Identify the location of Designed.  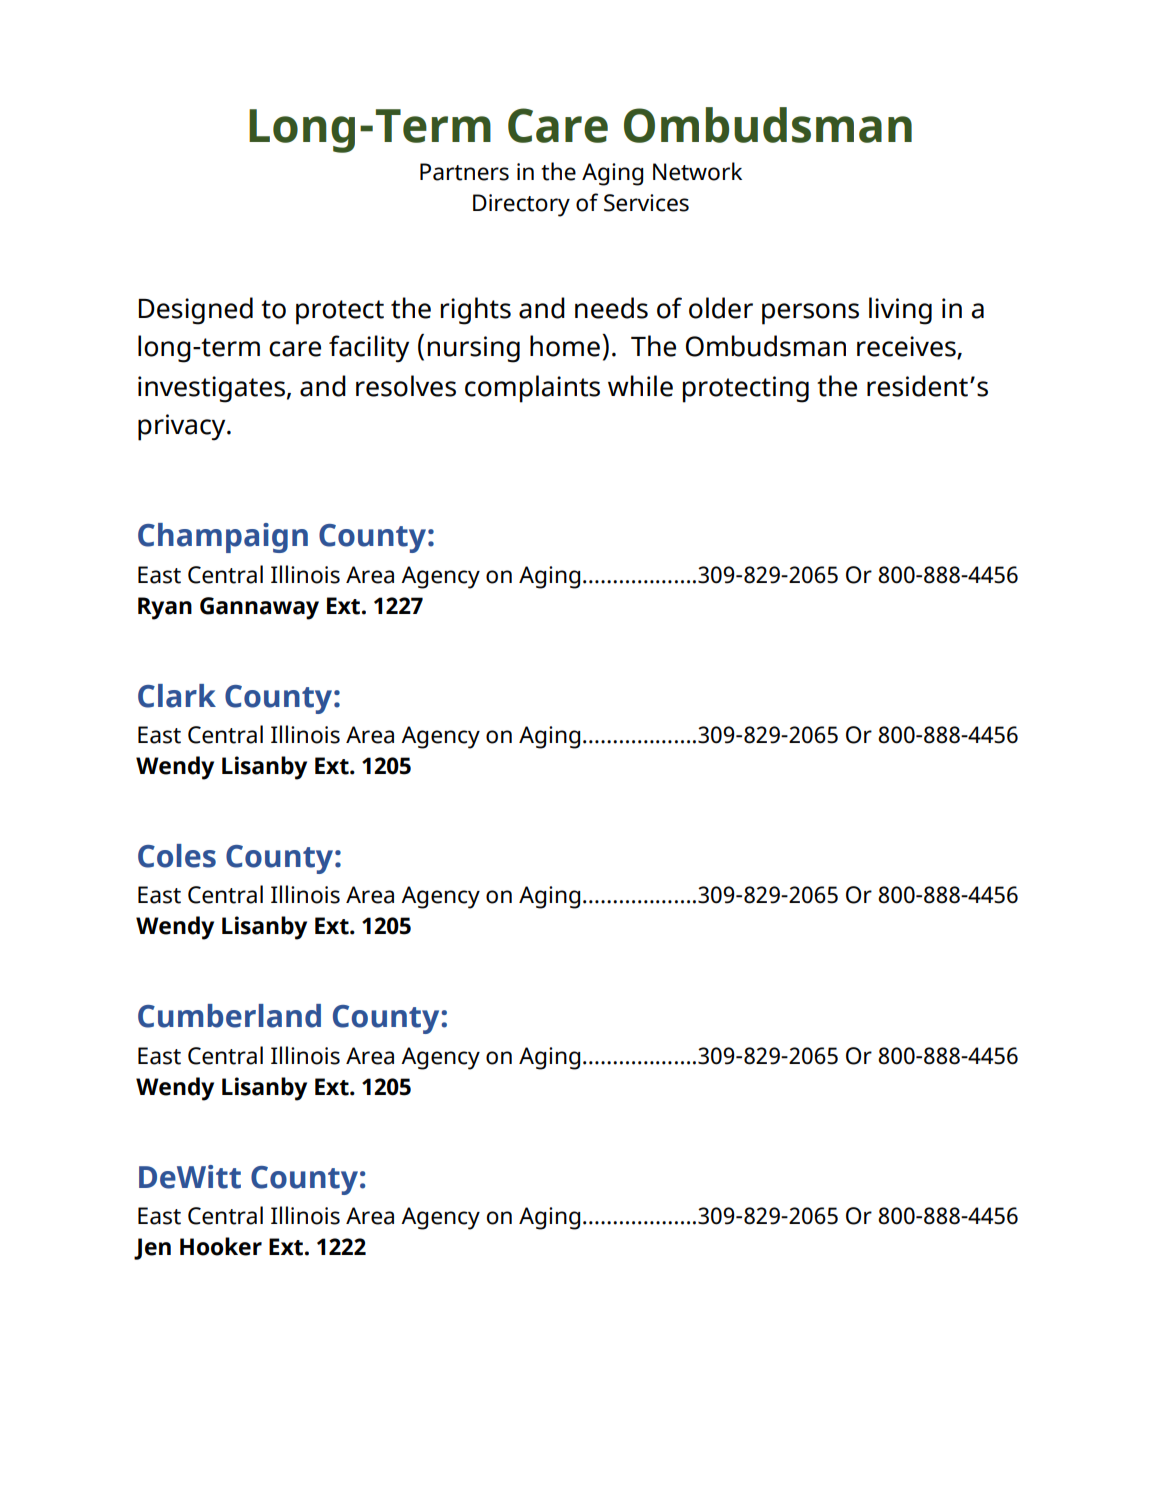
(196, 311).
